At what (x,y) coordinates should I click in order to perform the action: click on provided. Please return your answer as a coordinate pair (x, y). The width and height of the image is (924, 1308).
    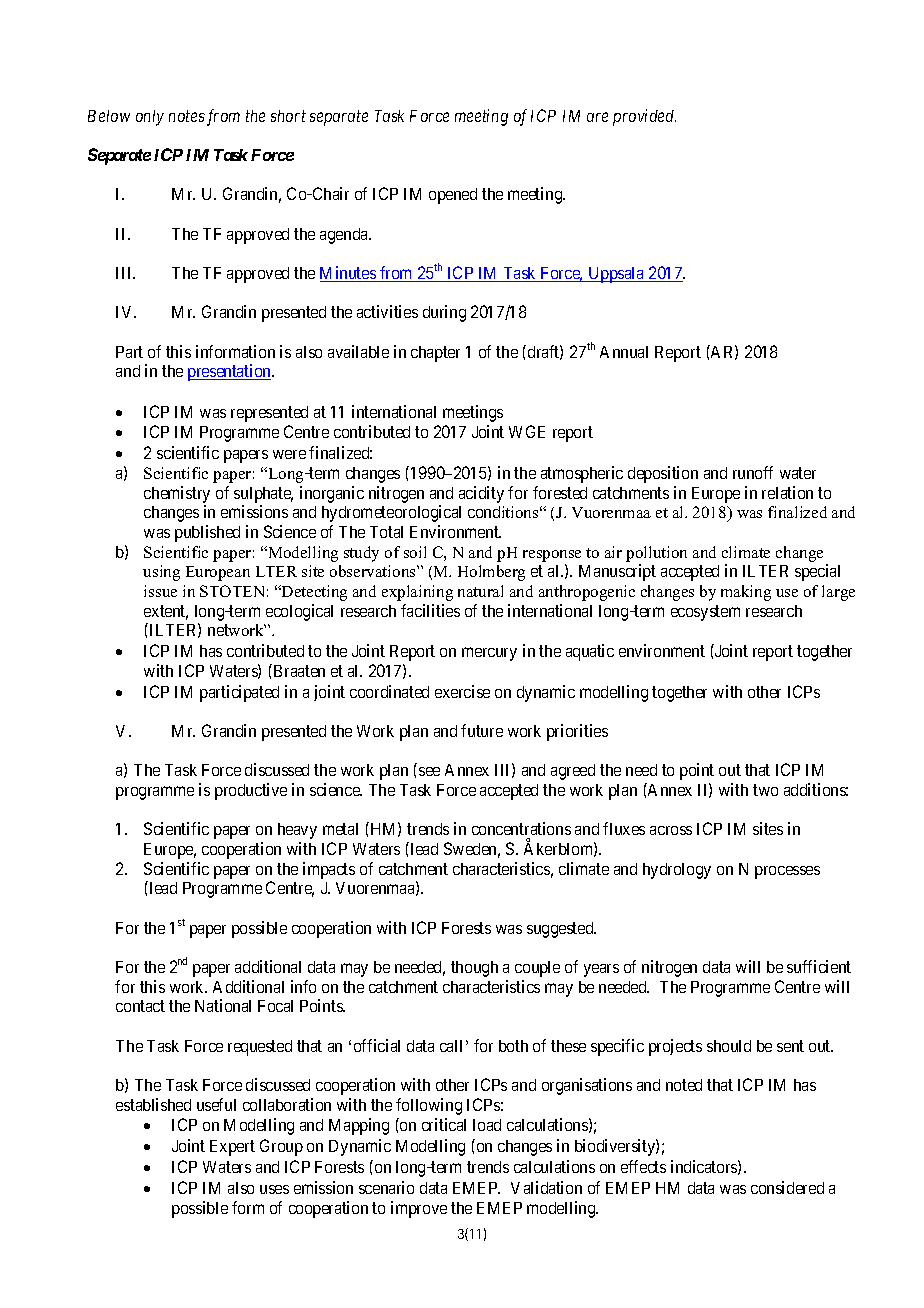
    Looking at the image, I should click on (644, 117).
